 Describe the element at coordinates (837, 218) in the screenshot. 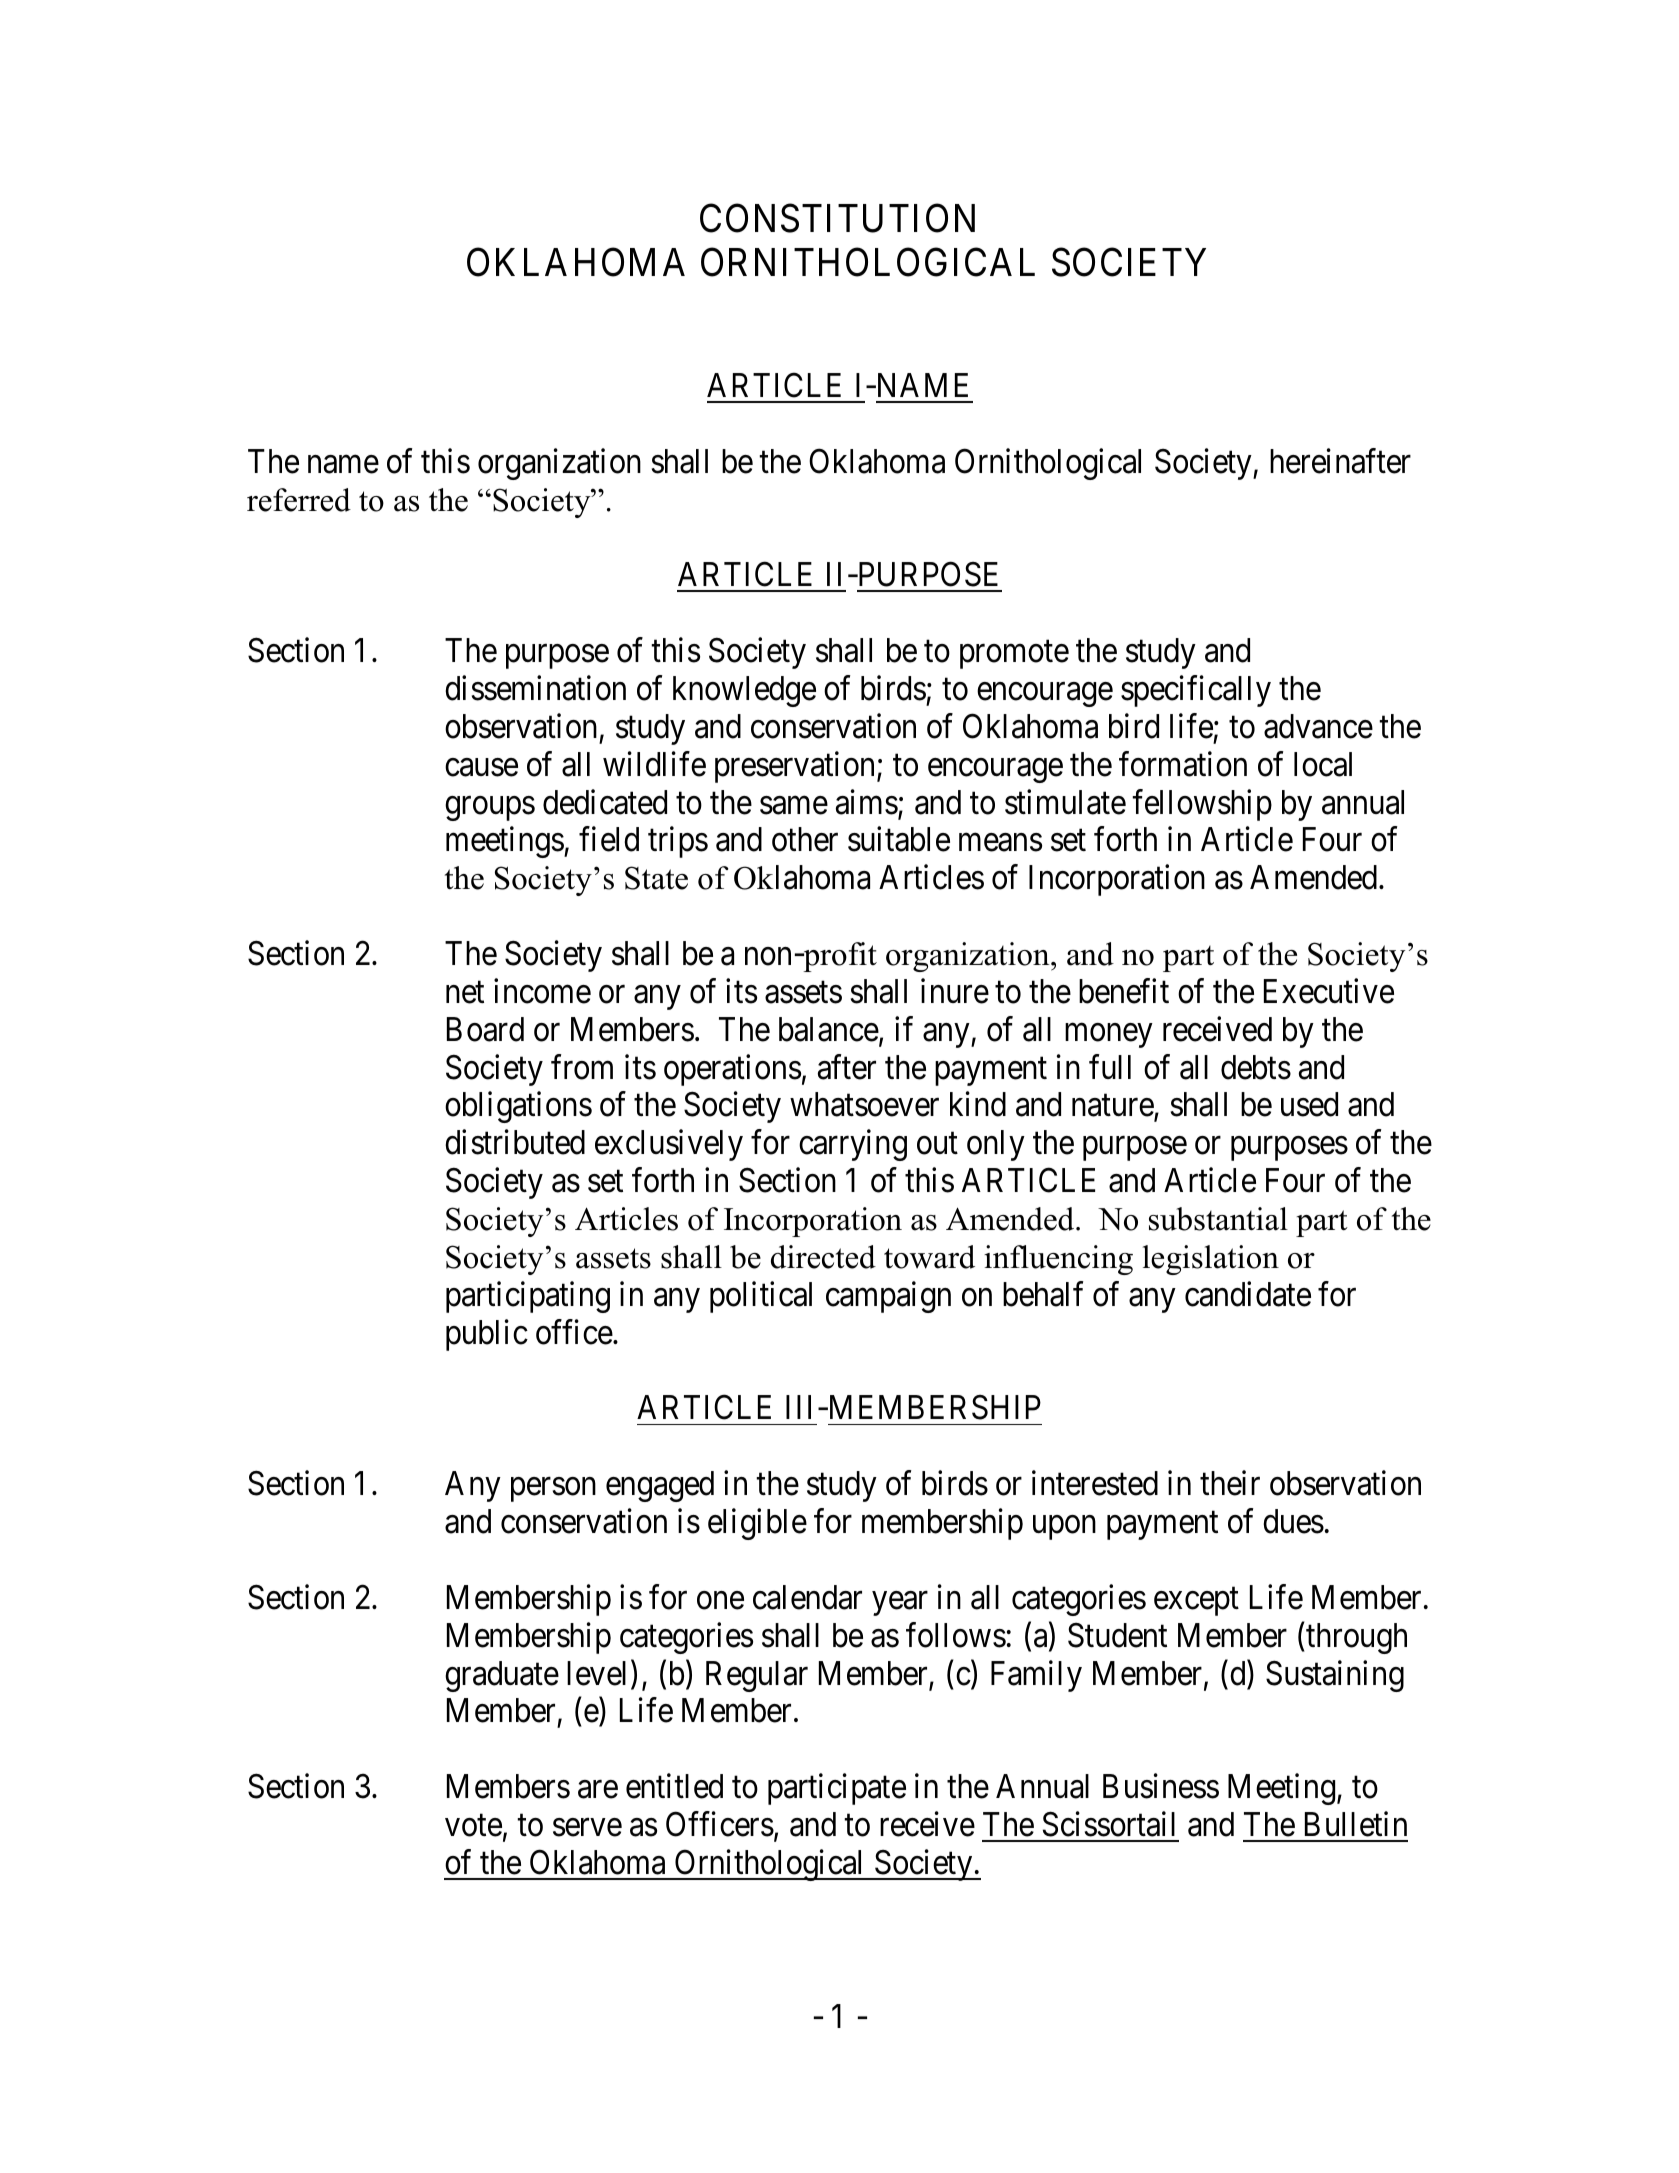

I see `CONSTITUTION` at that location.
